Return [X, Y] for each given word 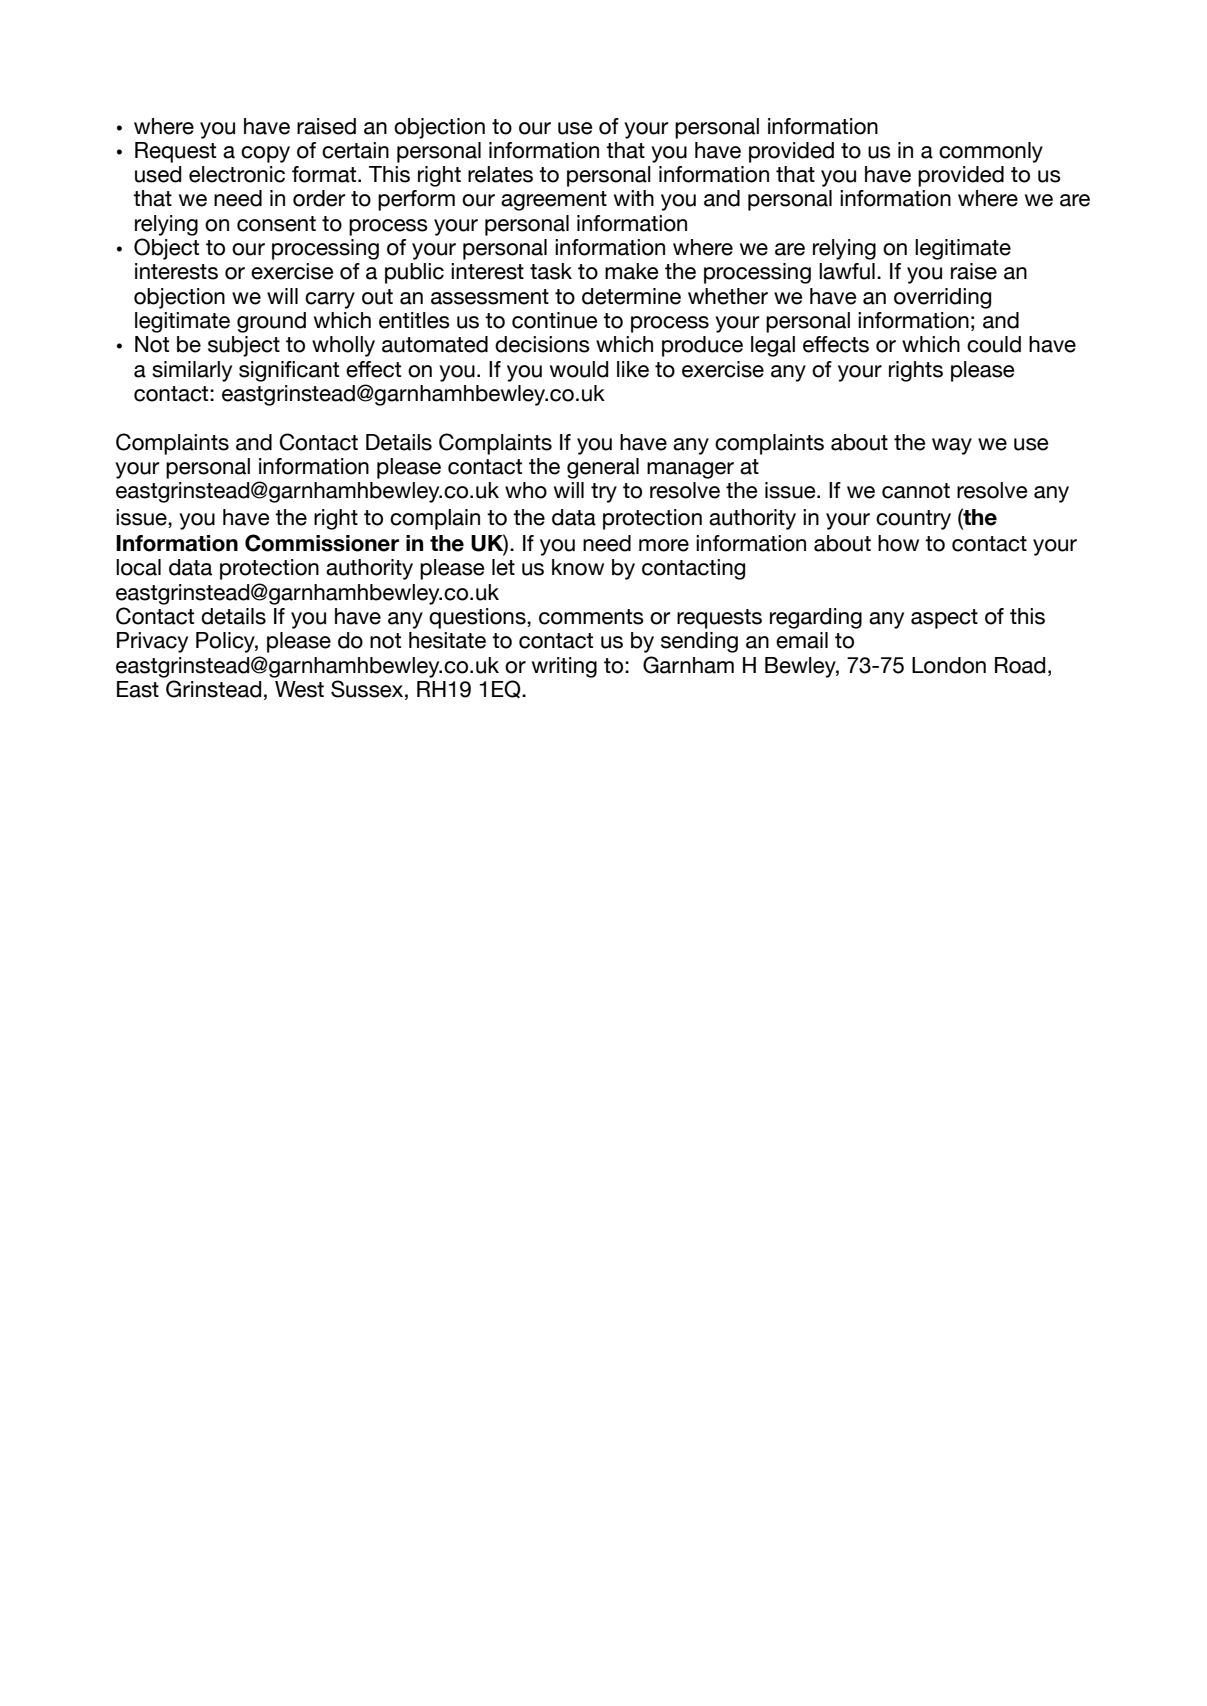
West [299, 689]
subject [244, 346]
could [994, 344]
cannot [916, 491]
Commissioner [322, 543]
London [949, 665]
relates [500, 174]
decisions [542, 344]
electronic [237, 174]
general [603, 468]
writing [564, 667]
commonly [991, 152]
